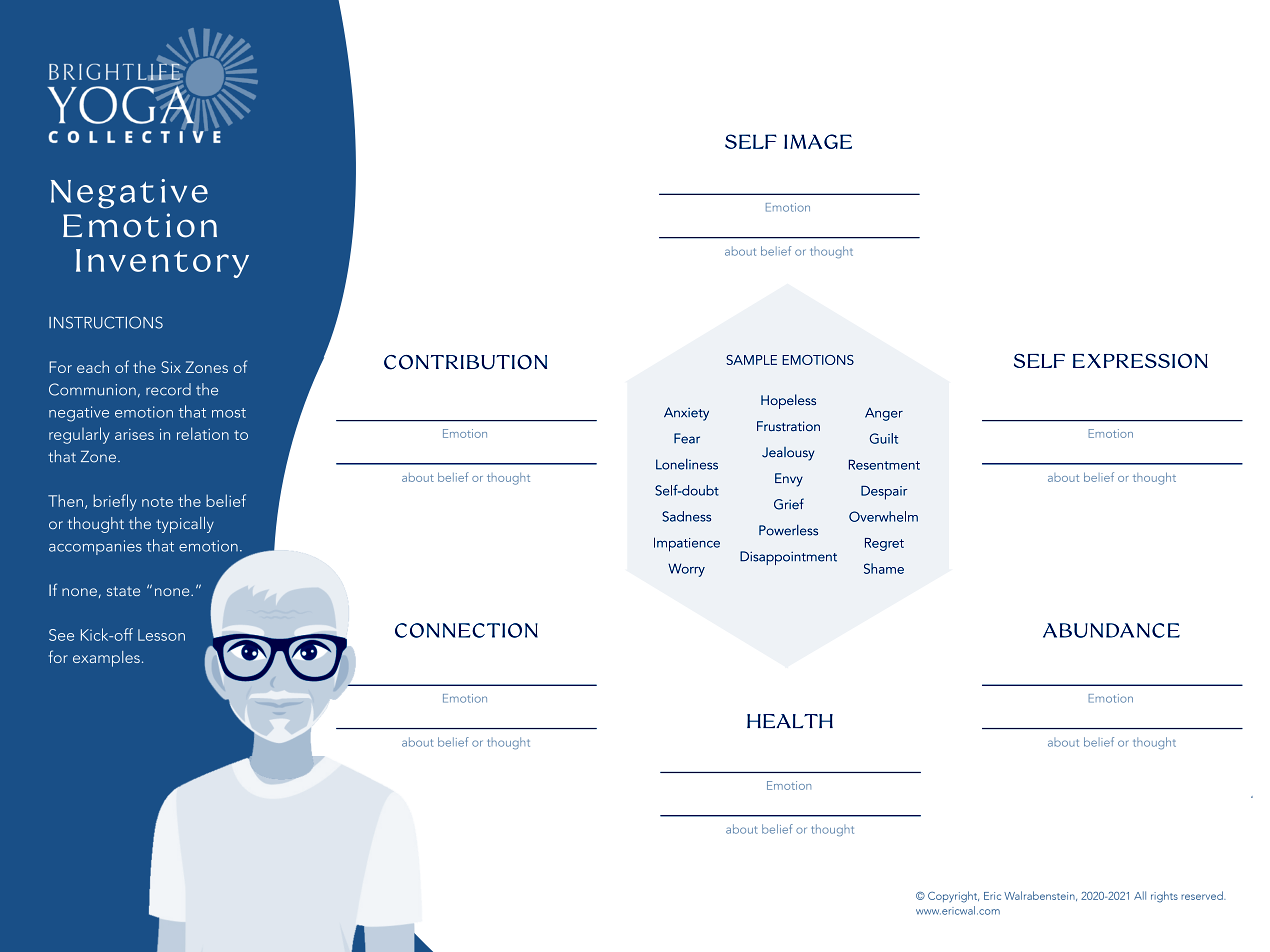  Describe the element at coordinates (162, 263) in the page. I see `Inventory` at that location.
